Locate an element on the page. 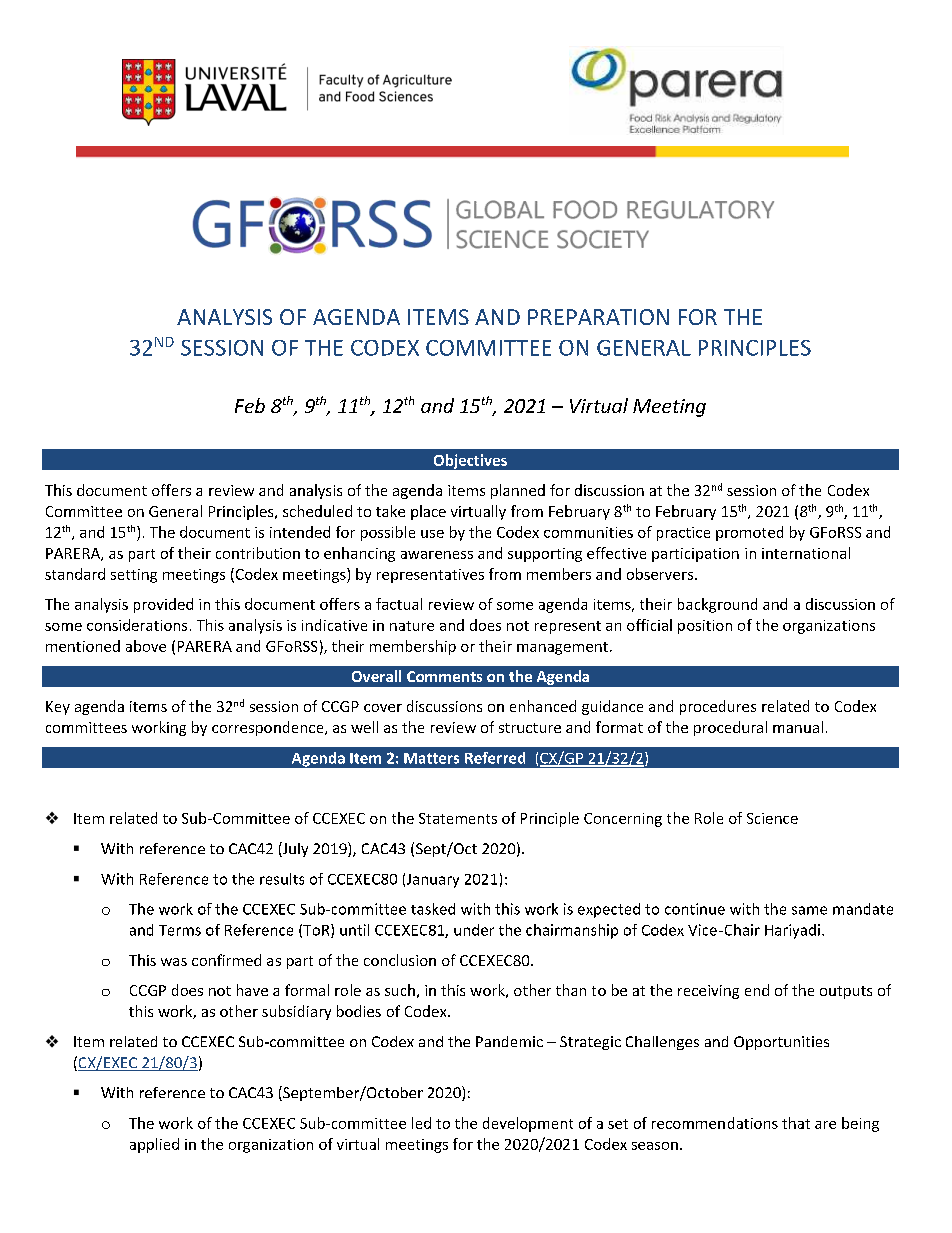 This document has height=1233, width=952. scheduled is located at coordinates (317, 511).
